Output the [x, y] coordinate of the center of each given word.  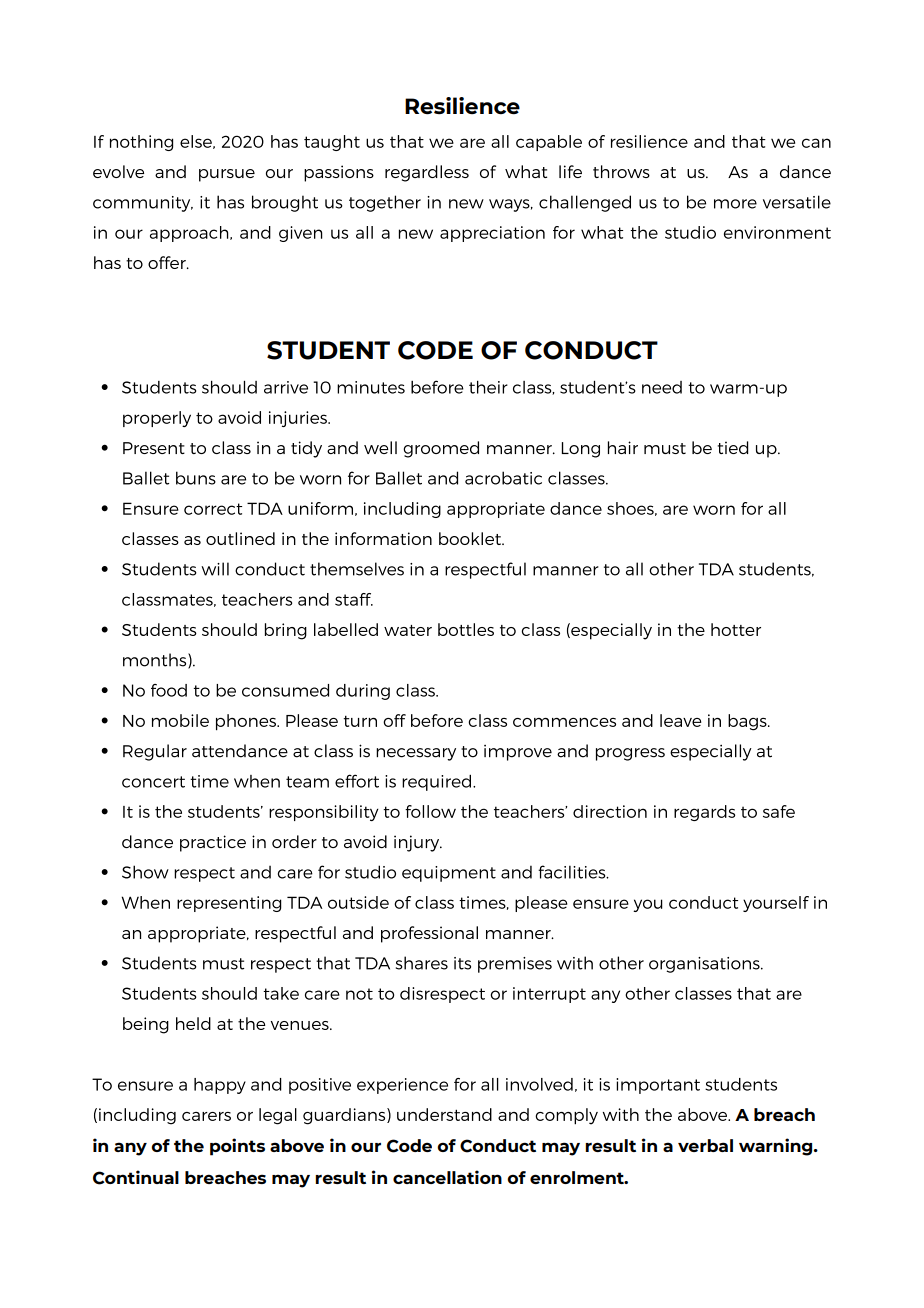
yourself [776, 904]
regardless [427, 173]
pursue [227, 175]
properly [157, 419]
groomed [441, 449]
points [237, 1147]
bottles [466, 629]
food [169, 690]
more [735, 204]
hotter [736, 629]
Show [145, 872]
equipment [449, 874]
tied [733, 447]
